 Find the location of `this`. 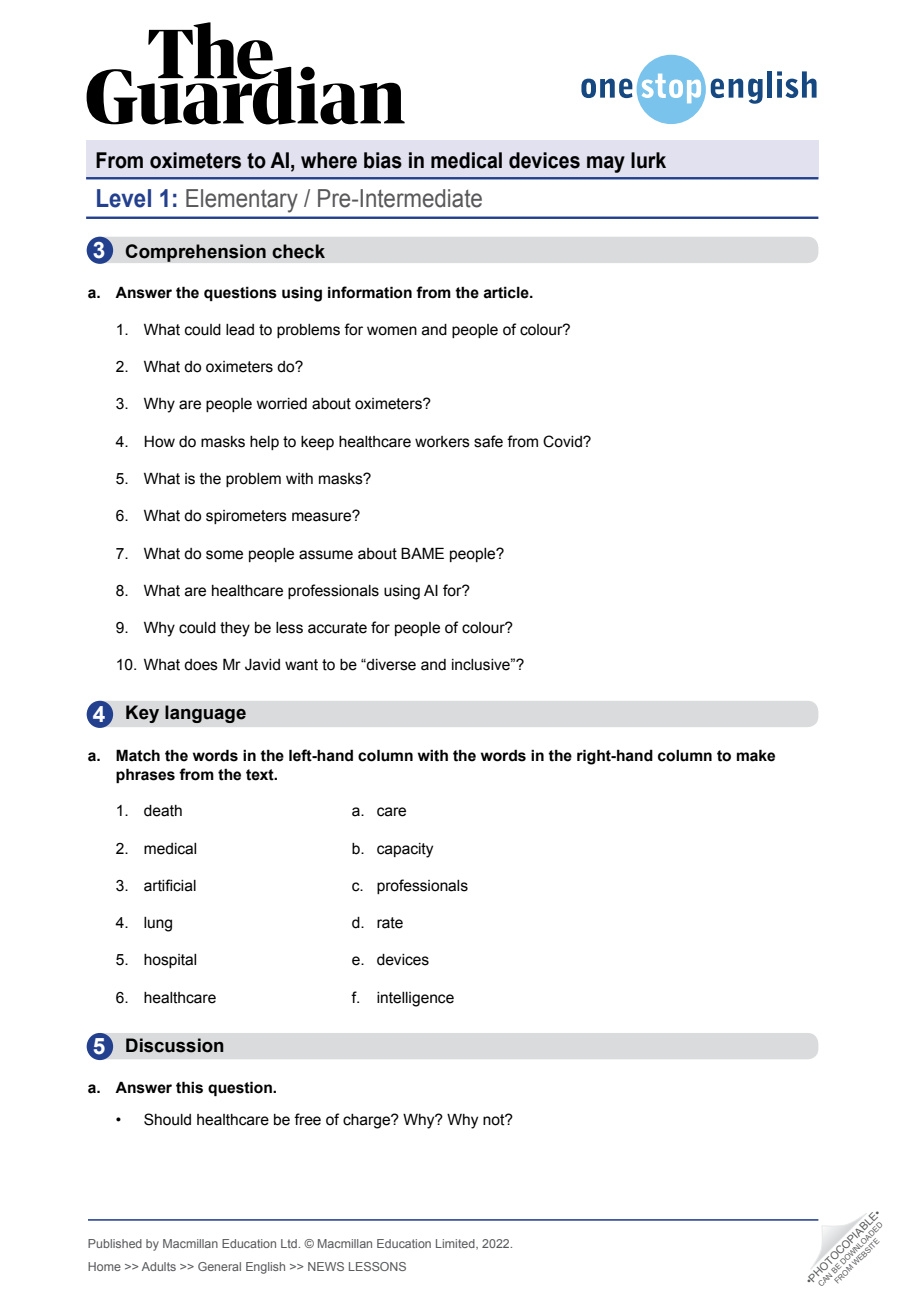

this is located at coordinates (189, 1087).
